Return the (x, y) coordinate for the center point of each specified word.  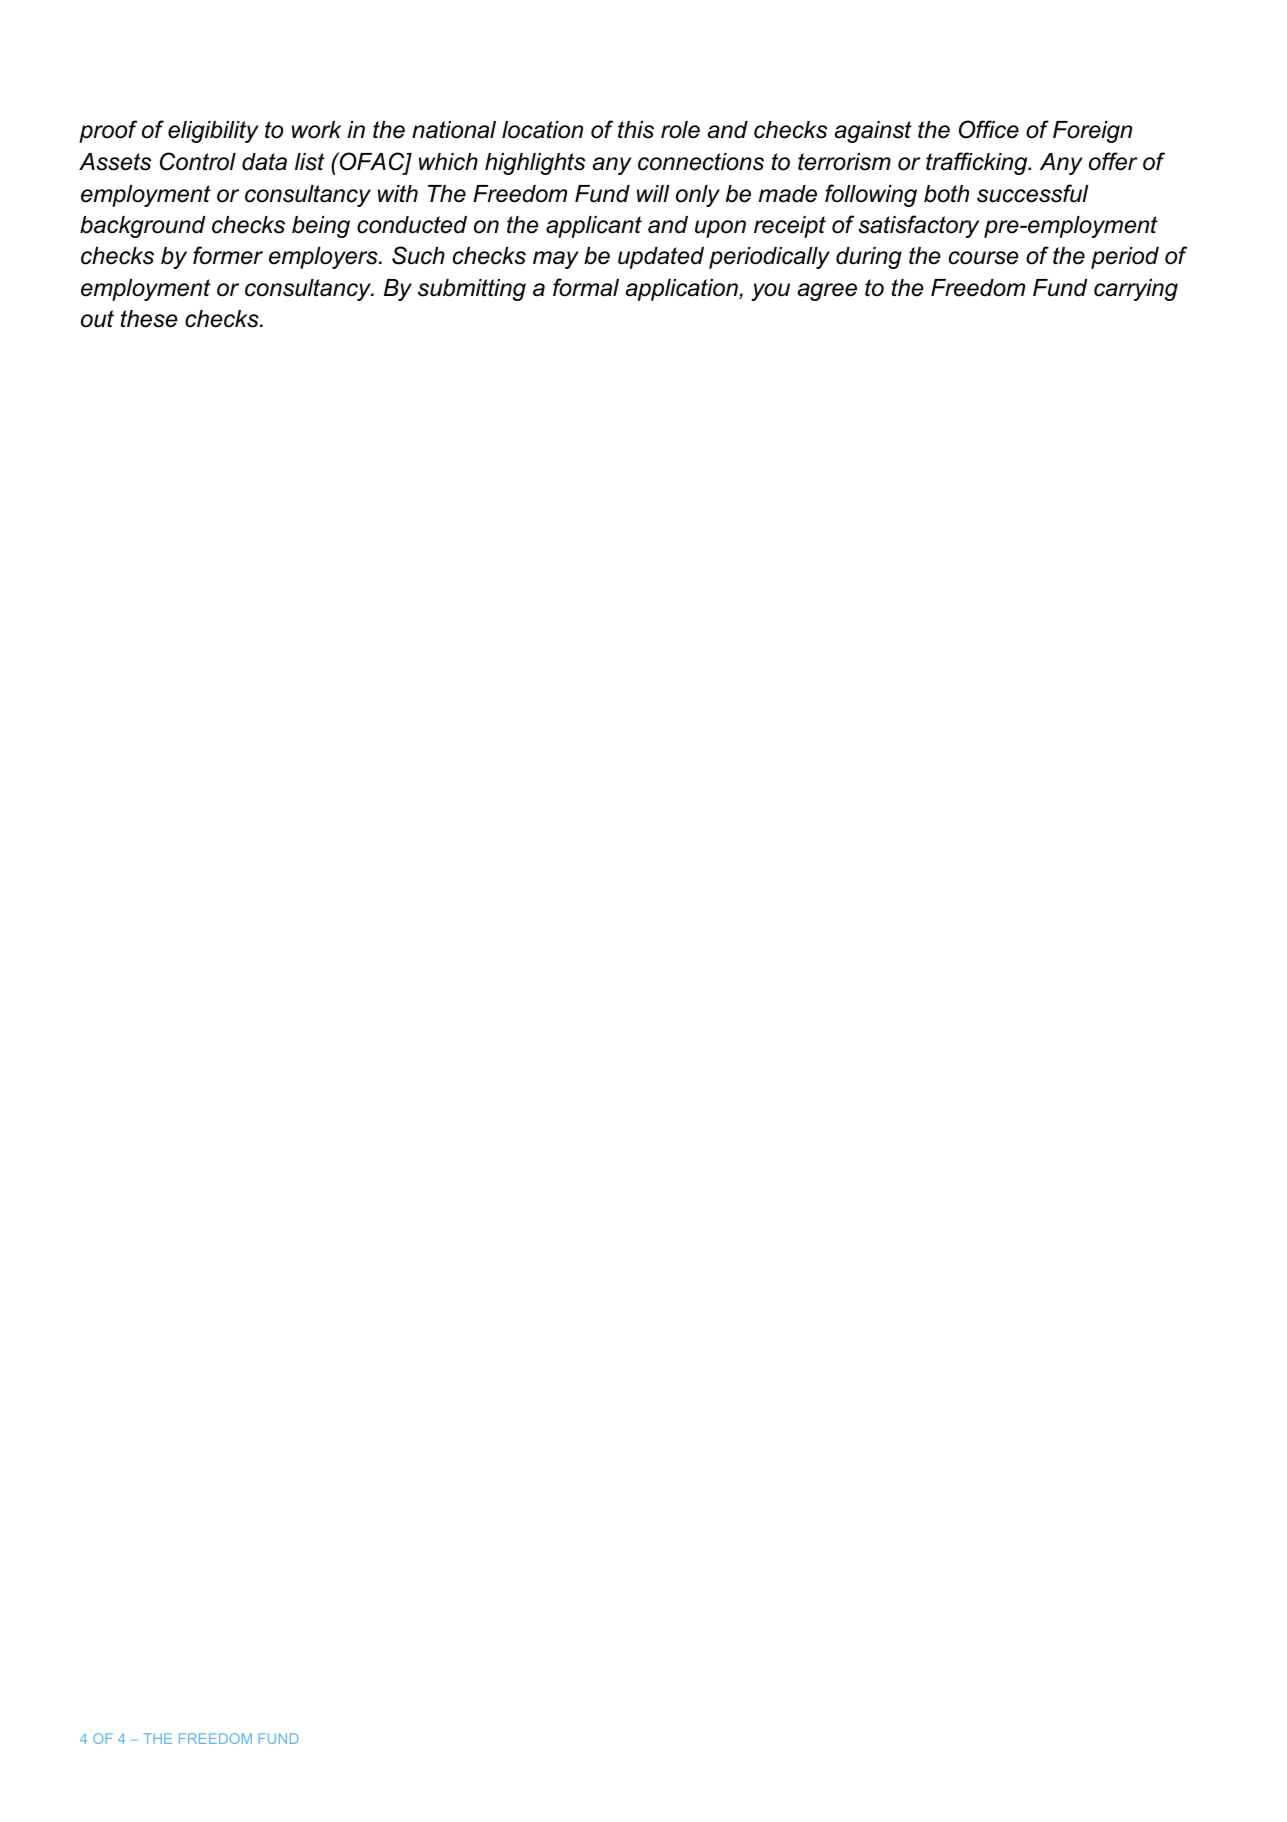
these (149, 319)
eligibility (213, 132)
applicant (594, 227)
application (683, 290)
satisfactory (918, 226)
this (636, 130)
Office (989, 129)
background (142, 227)
